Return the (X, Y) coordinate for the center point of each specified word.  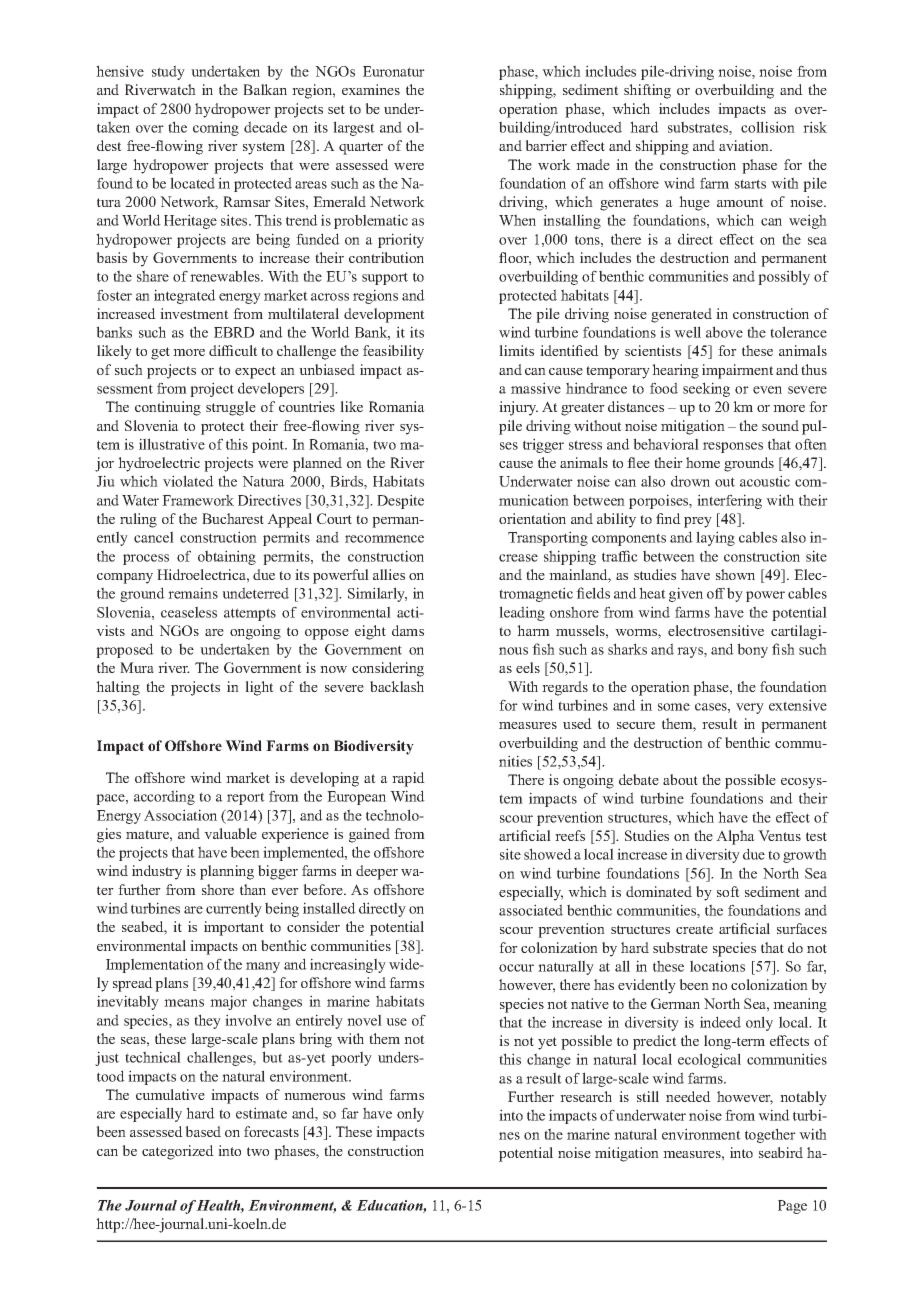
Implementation (155, 965)
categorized (178, 1152)
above (724, 332)
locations (717, 966)
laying (715, 538)
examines (371, 89)
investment (194, 313)
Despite (400, 501)
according (164, 797)
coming (216, 128)
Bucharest (233, 518)
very (750, 708)
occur (516, 968)
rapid (408, 779)
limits (516, 350)
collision (768, 127)
